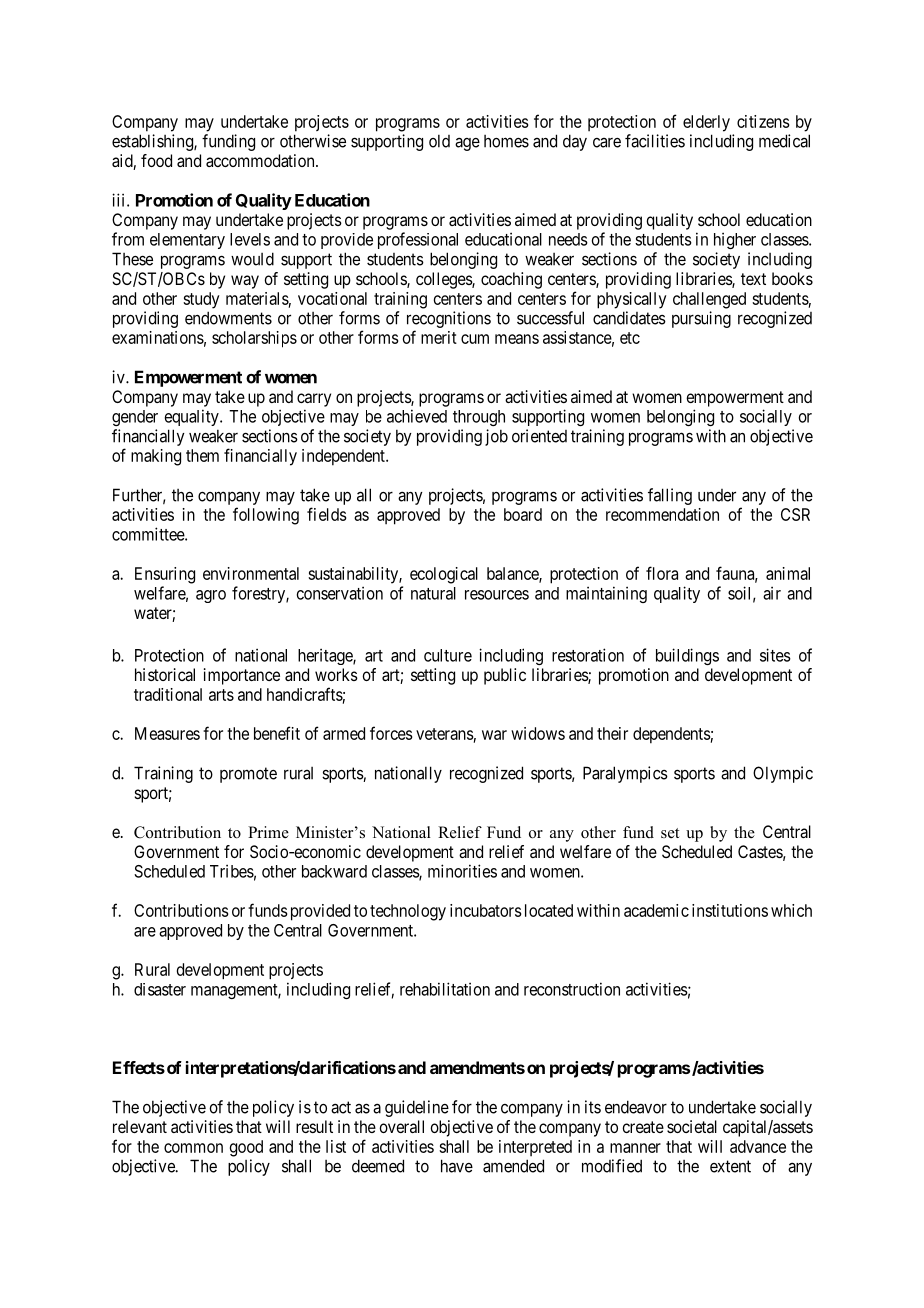  What do you see at coordinates (193, 1148) in the image?
I see `common` at bounding box center [193, 1148].
